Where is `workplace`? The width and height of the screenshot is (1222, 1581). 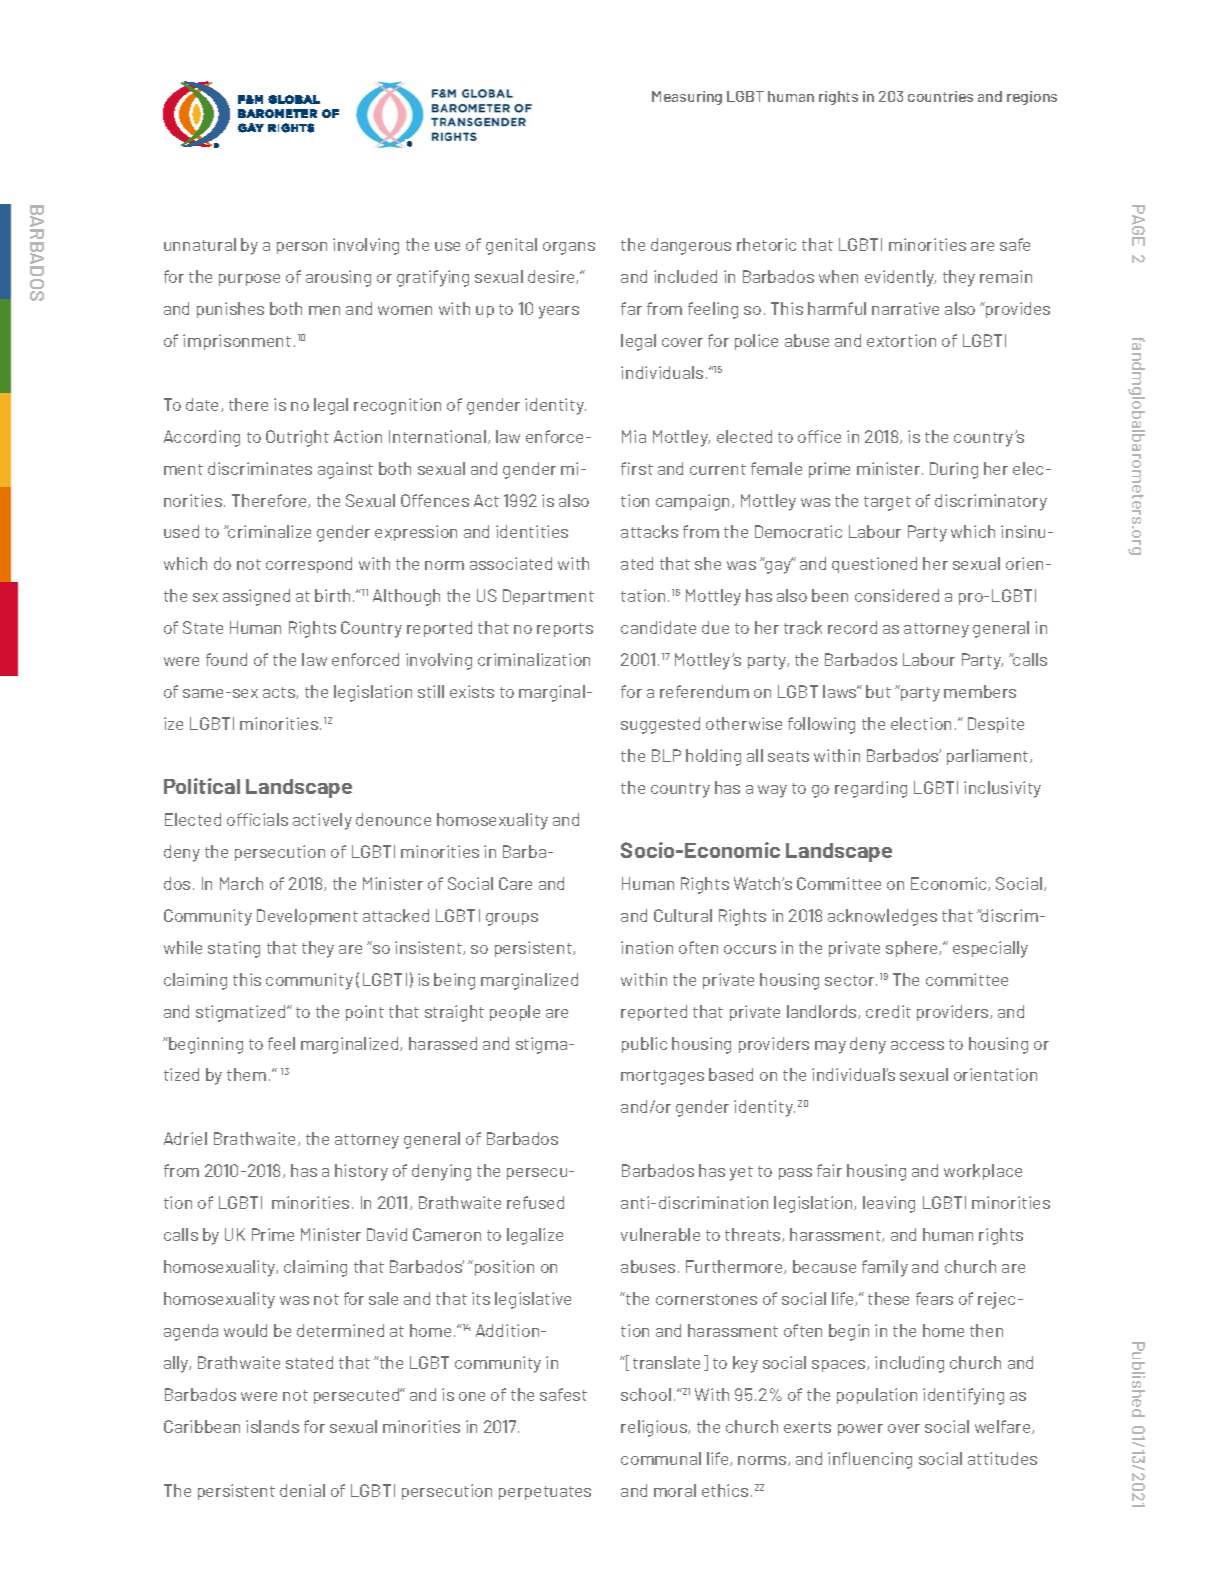
workplace is located at coordinates (983, 1172).
